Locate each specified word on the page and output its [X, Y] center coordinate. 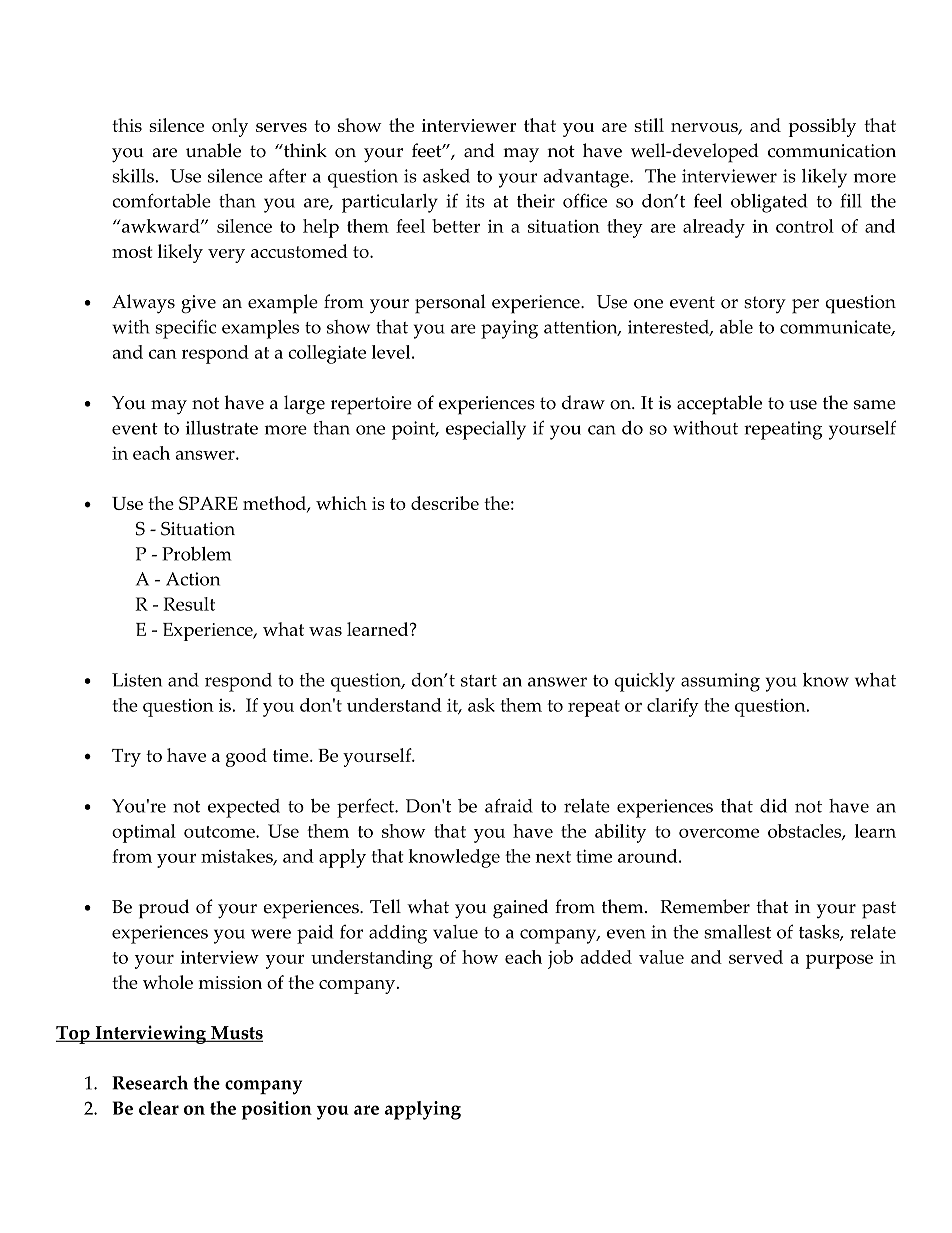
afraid [509, 805]
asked [446, 176]
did [773, 806]
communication [832, 151]
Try [126, 758]
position [276, 1110]
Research [150, 1082]
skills [134, 176]
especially [486, 430]
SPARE [208, 503]
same [875, 405]
